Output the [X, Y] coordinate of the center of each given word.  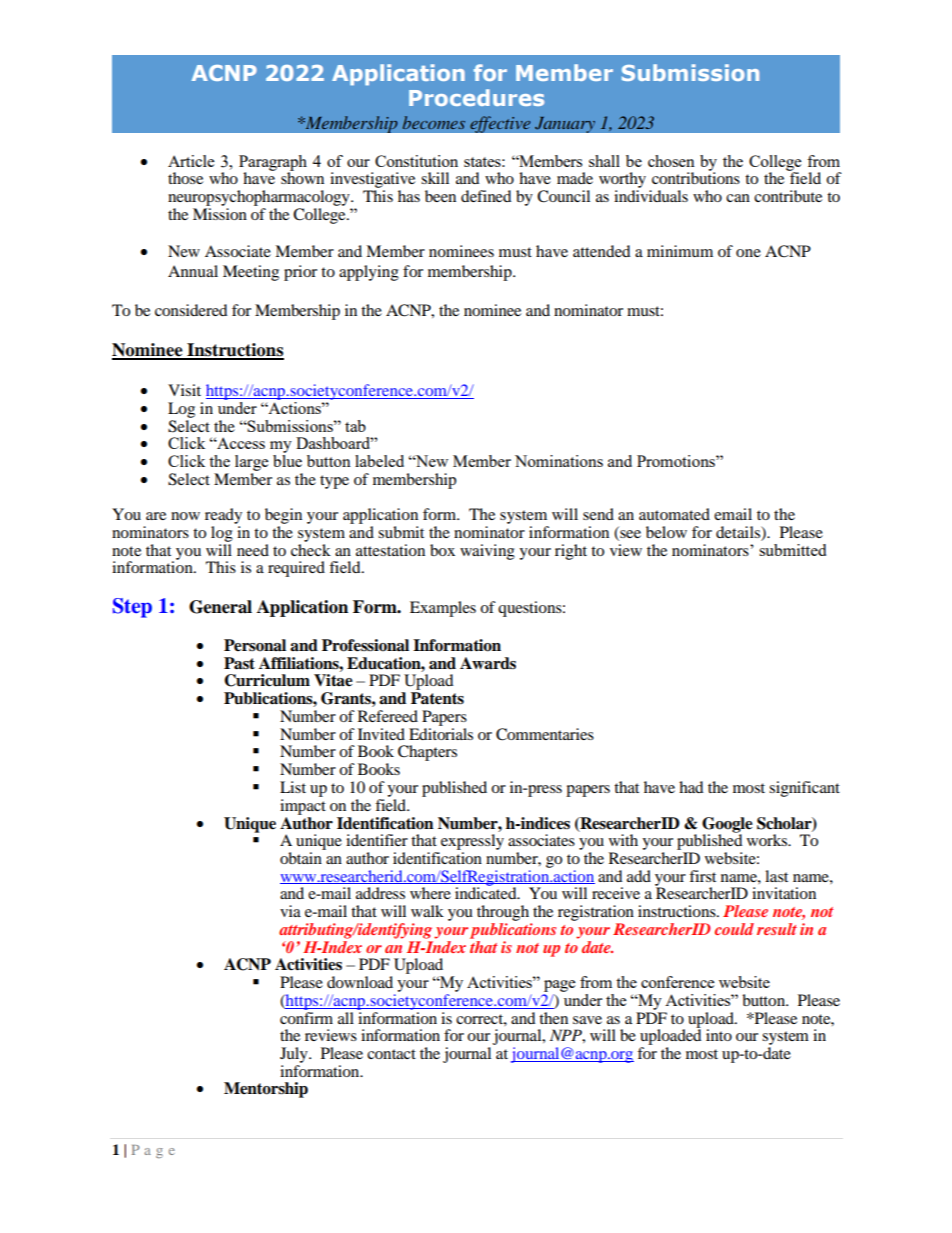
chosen [671, 161]
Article [191, 161]
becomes [434, 122]
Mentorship [266, 1090]
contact [391, 1054]
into [719, 1035]
